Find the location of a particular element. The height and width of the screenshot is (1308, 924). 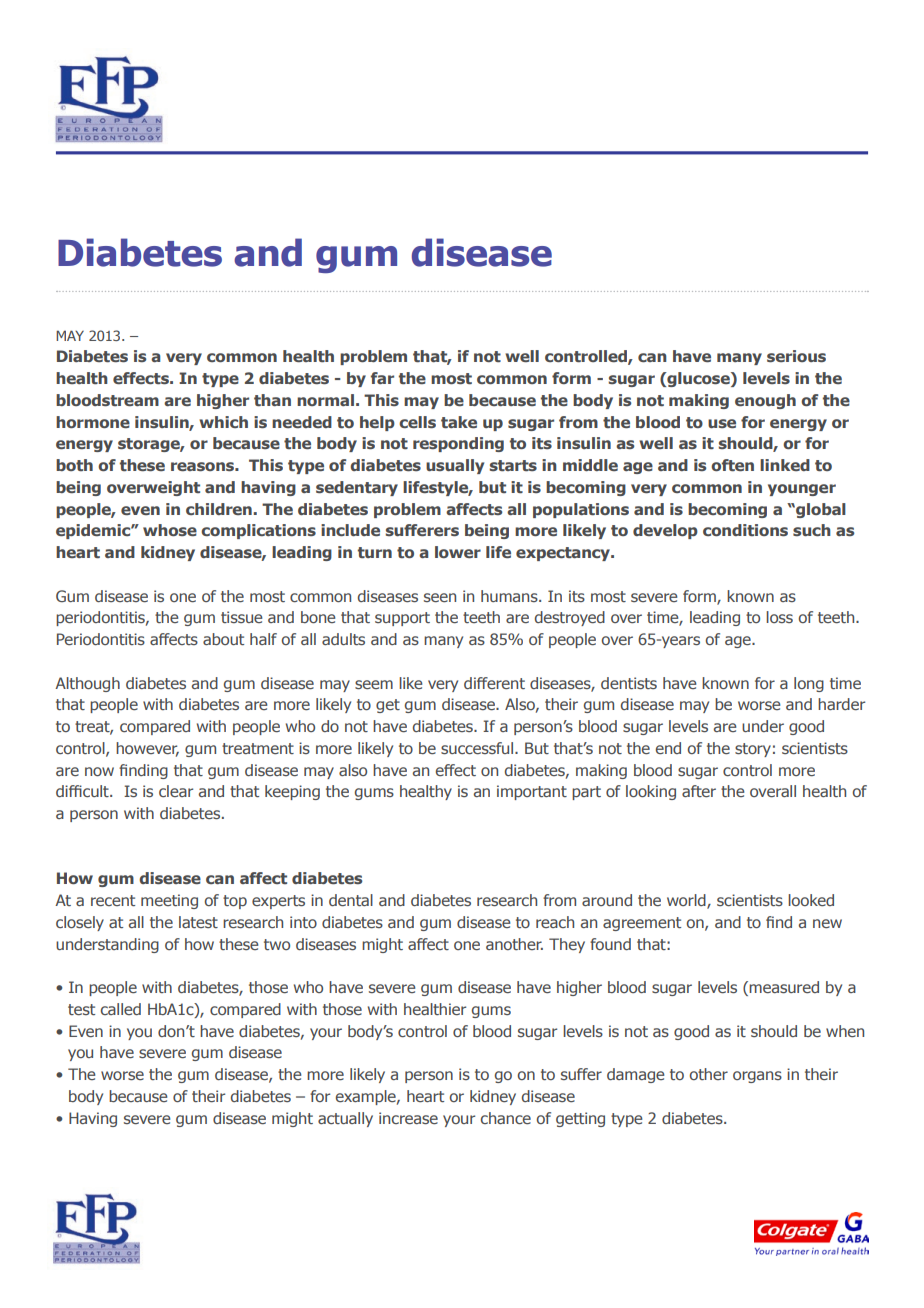

called is located at coordinates (121, 1009).
